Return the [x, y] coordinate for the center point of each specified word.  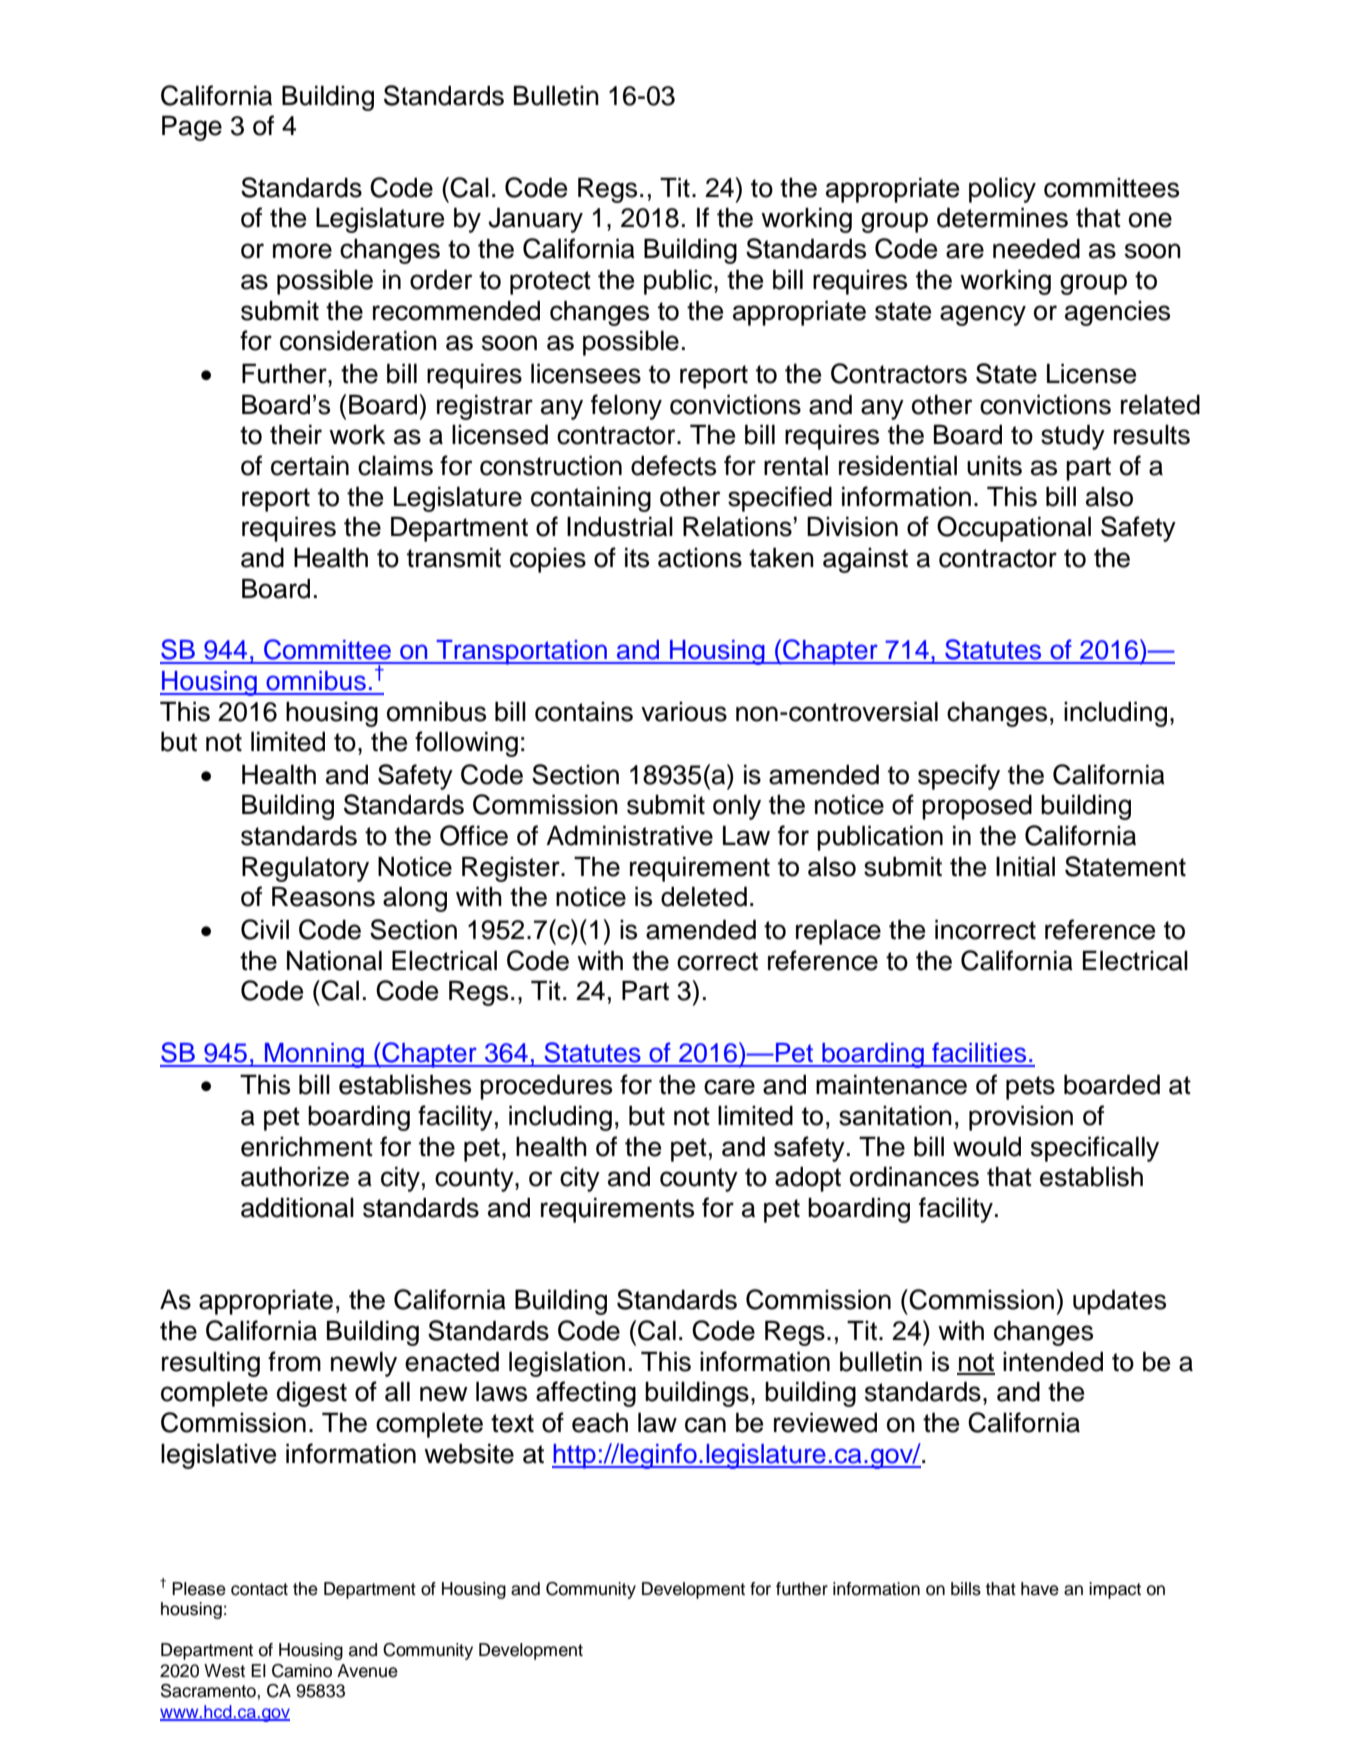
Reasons [323, 896]
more [302, 251]
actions [700, 558]
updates [1119, 1302]
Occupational [1014, 529]
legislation [567, 1364]
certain [310, 465]
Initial [1025, 866]
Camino [302, 1671]
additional [297, 1207]
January [535, 220]
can [705, 1425]
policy [1002, 190]
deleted [704, 896]
